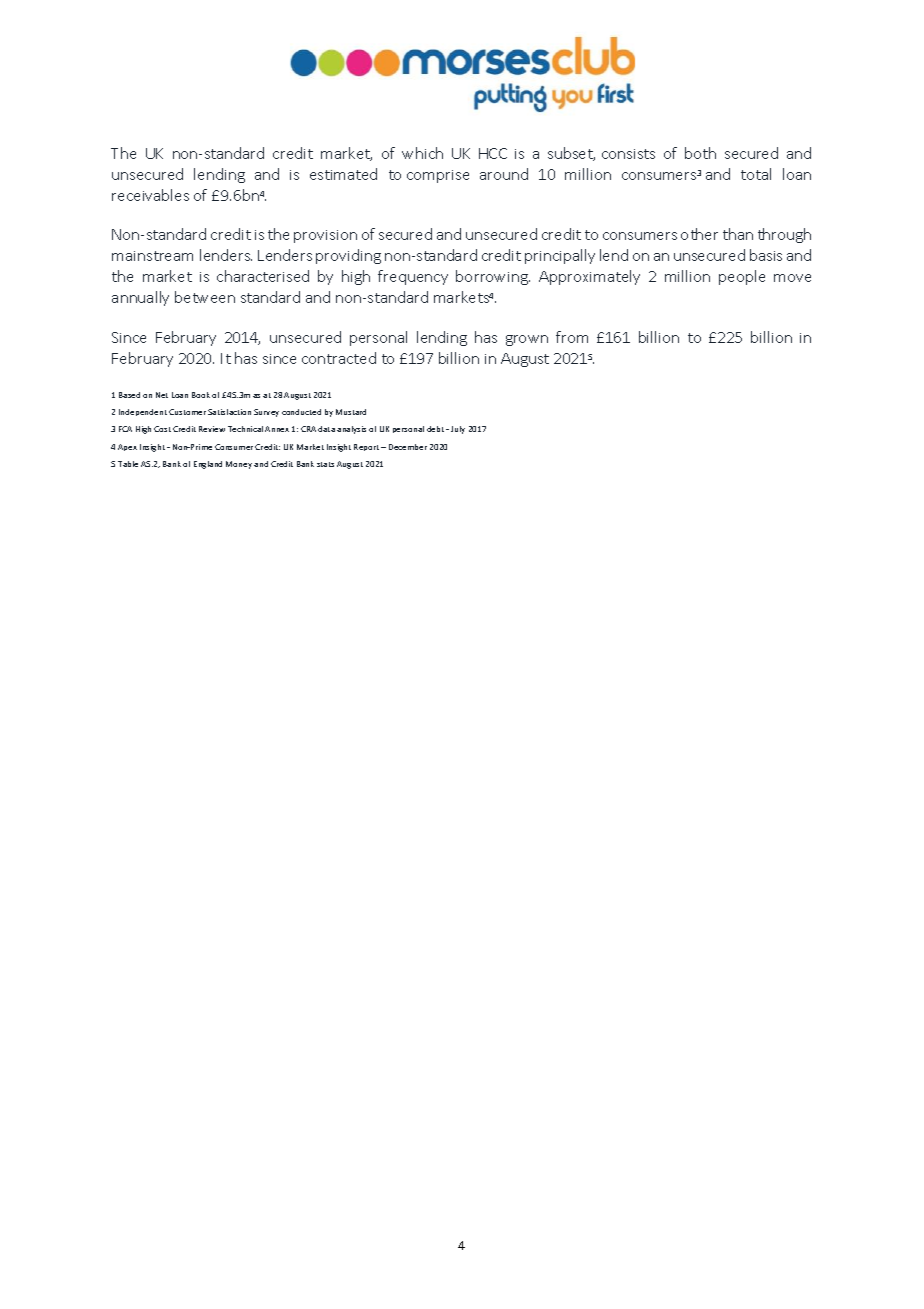 The image size is (924, 1309). What do you see at coordinates (493, 153) in the image?
I see `HCC` at bounding box center [493, 153].
